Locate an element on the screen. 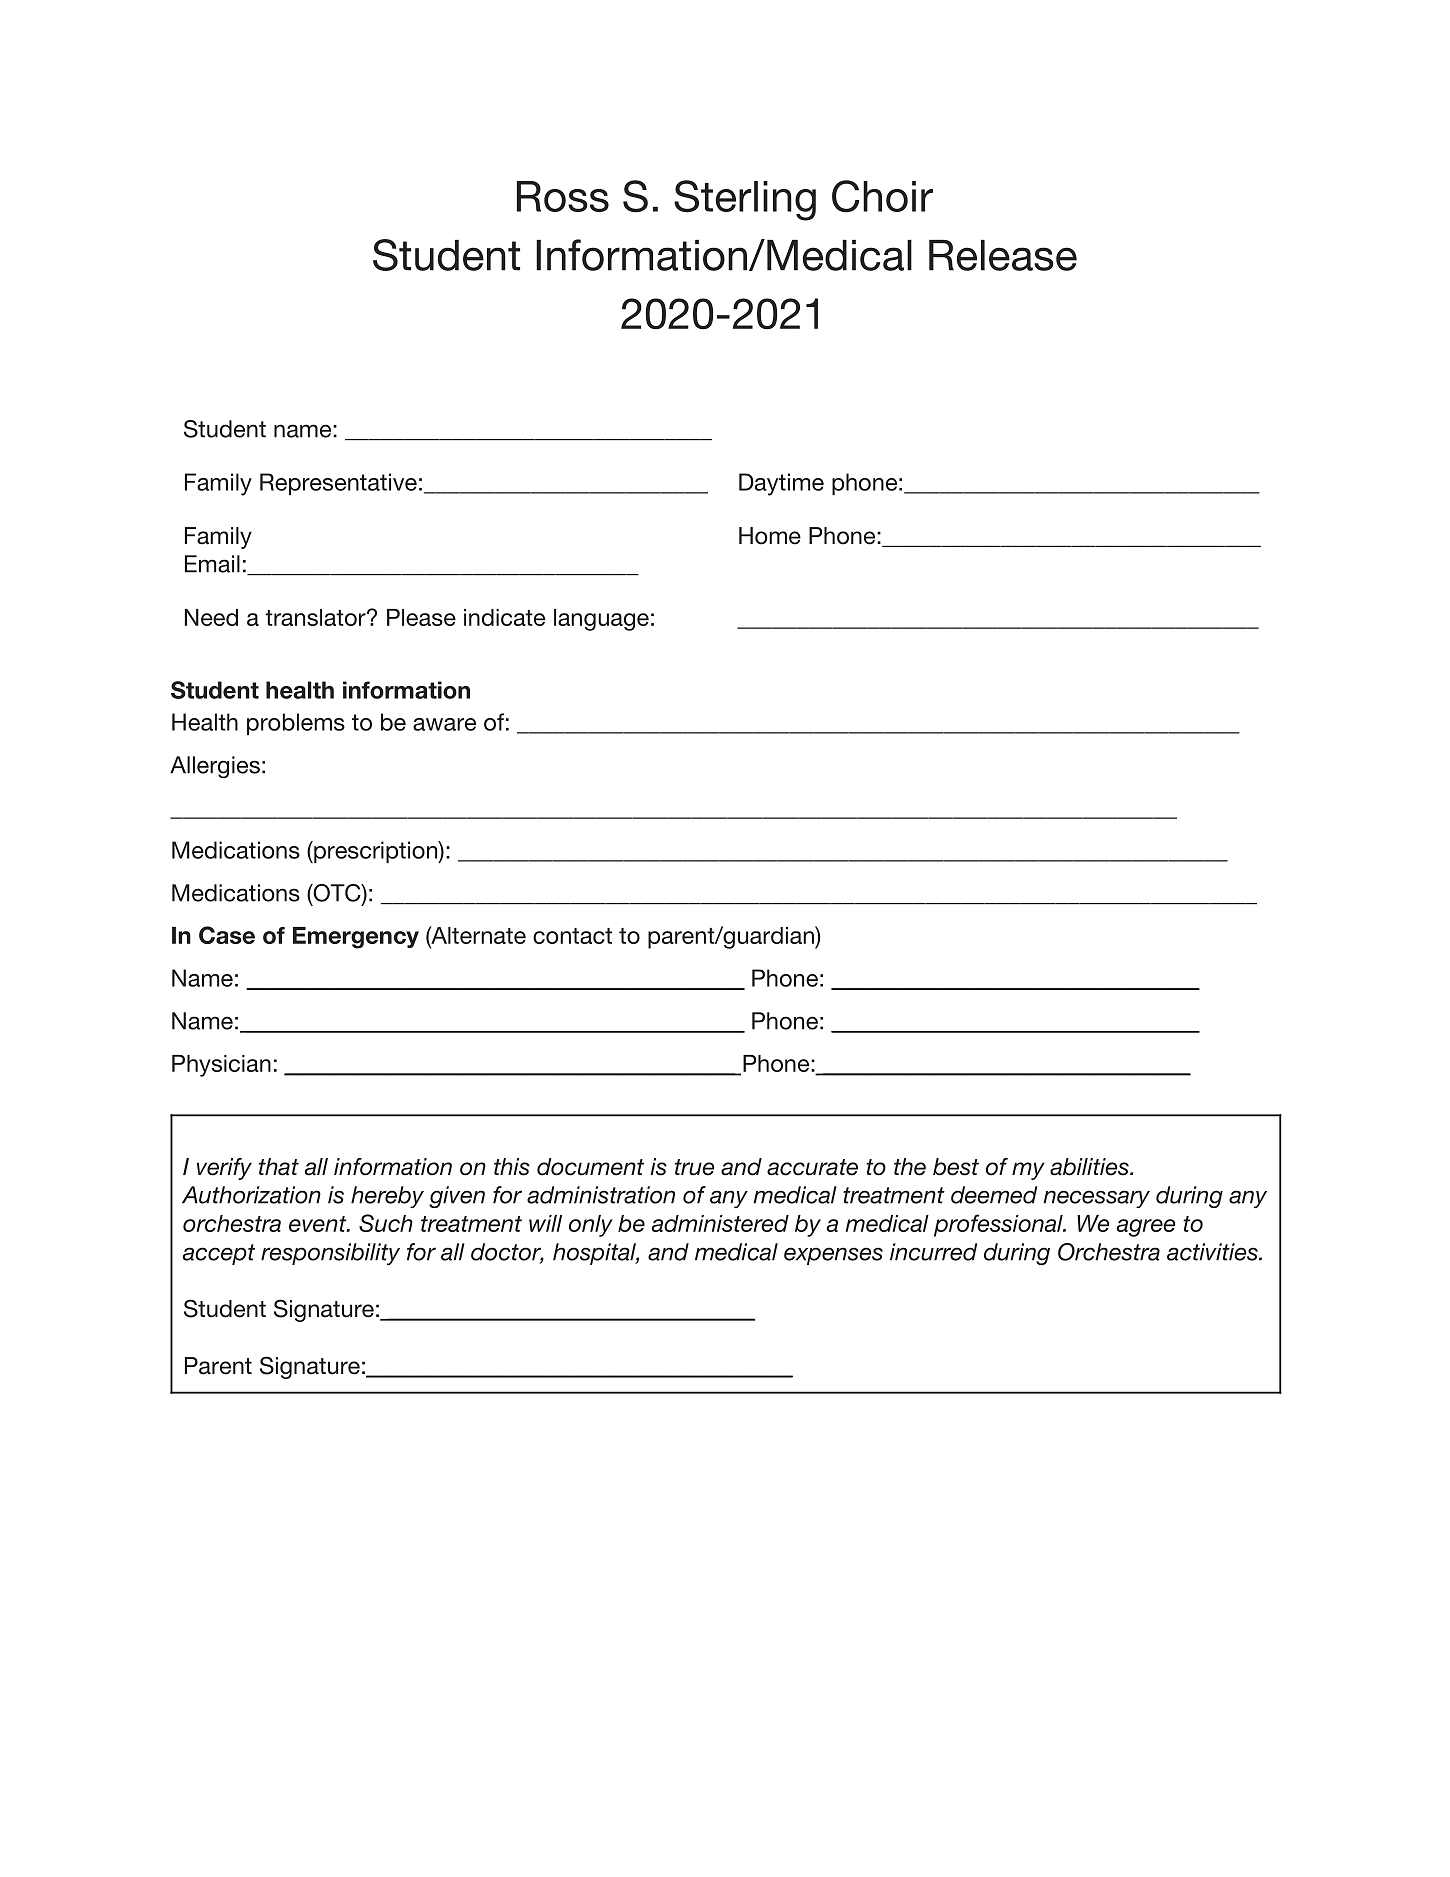 This screenshot has width=1450, height=1877. event is located at coordinates (319, 1224).
